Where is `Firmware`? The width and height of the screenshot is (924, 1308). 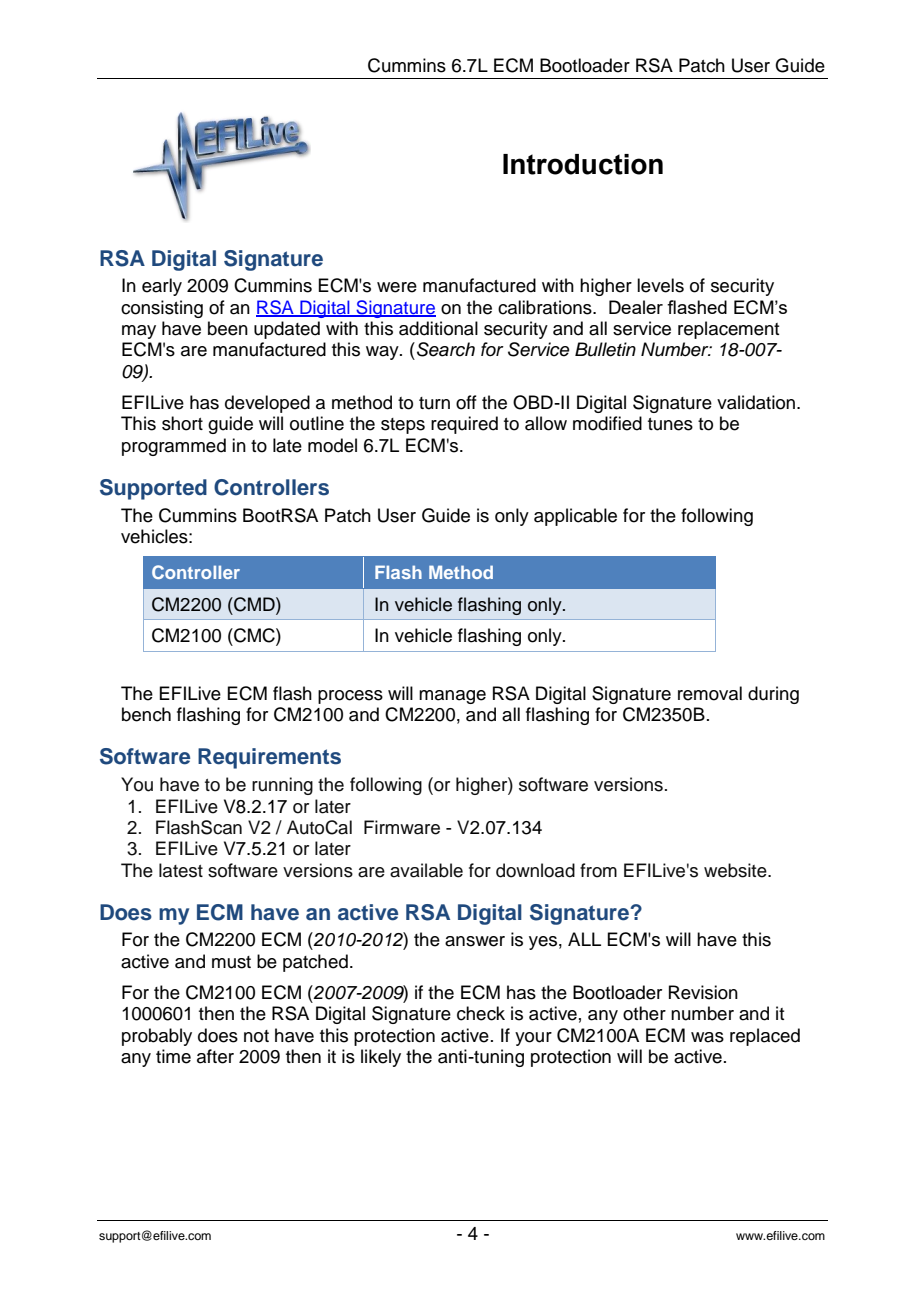 Firmware is located at coordinates (402, 827).
